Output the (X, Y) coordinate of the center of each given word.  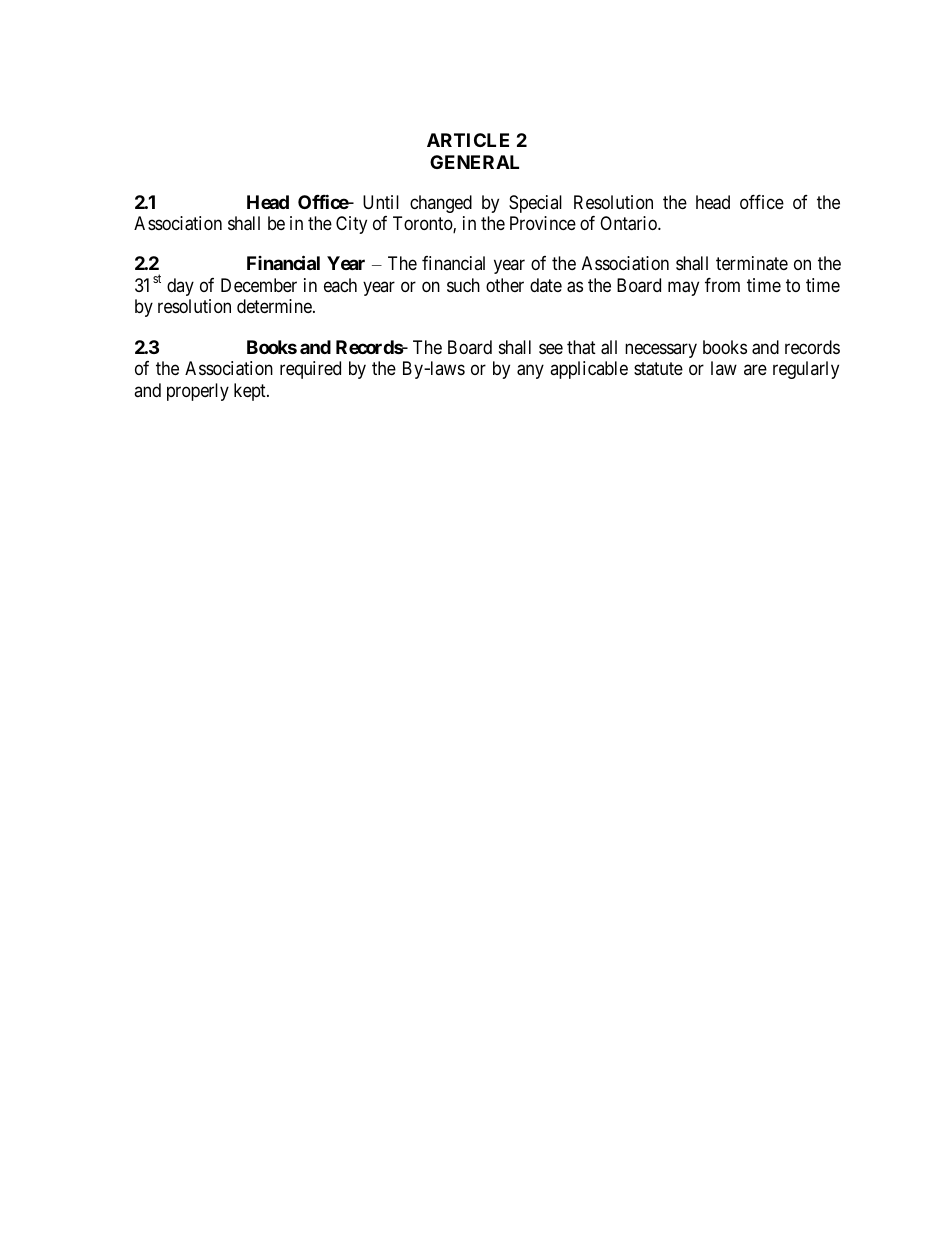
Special (535, 204)
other (505, 285)
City (351, 225)
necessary (661, 350)
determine (275, 306)
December (259, 285)
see (551, 348)
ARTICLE (468, 140)
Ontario (629, 223)
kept (251, 392)
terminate (752, 263)
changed (441, 204)
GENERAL (474, 162)
